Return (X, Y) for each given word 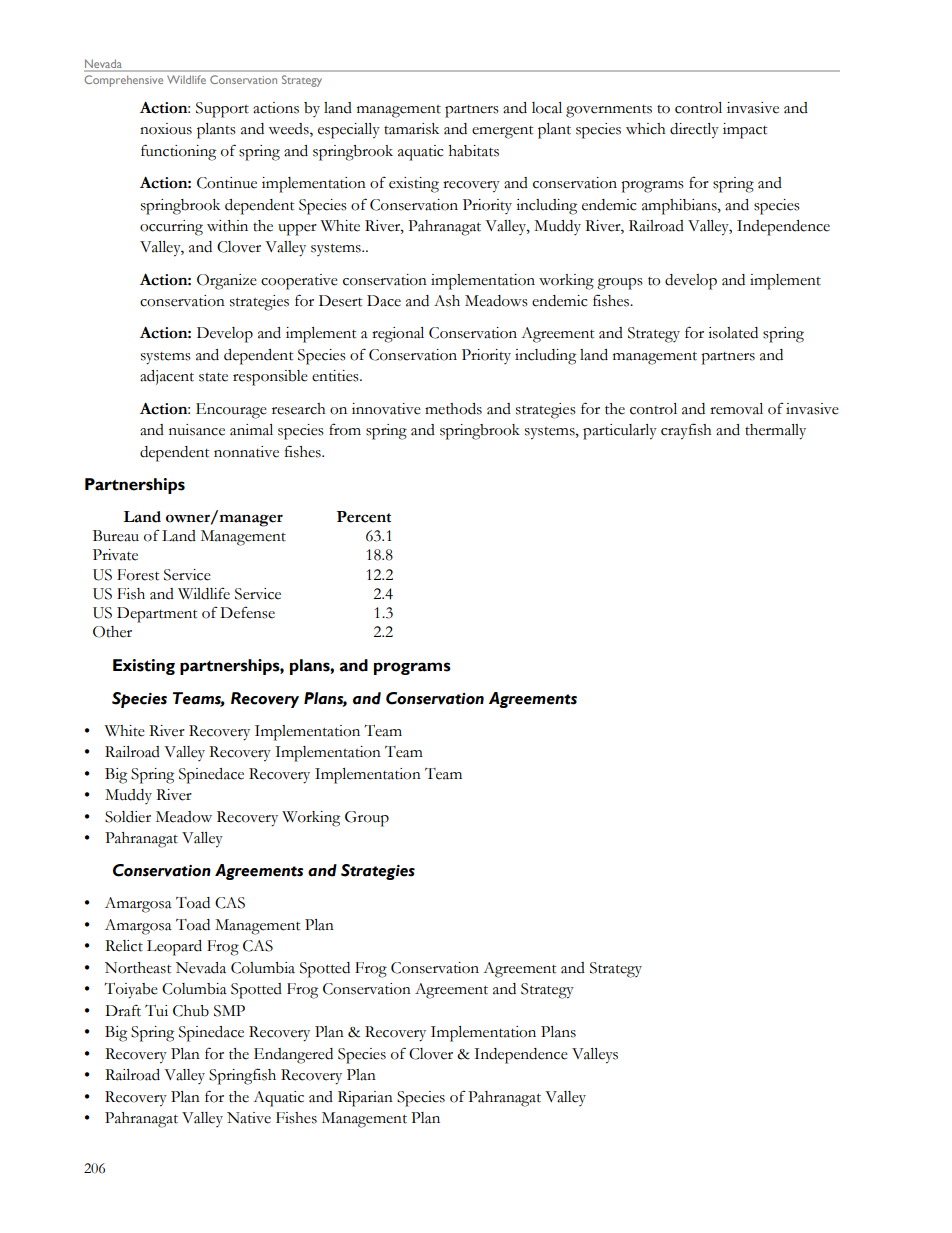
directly (694, 131)
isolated (733, 333)
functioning (178, 152)
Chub (191, 1011)
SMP (229, 1011)
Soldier (128, 817)
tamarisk (411, 129)
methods (453, 409)
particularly (620, 432)
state (213, 377)
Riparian (365, 1099)
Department (157, 615)
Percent (364, 517)
